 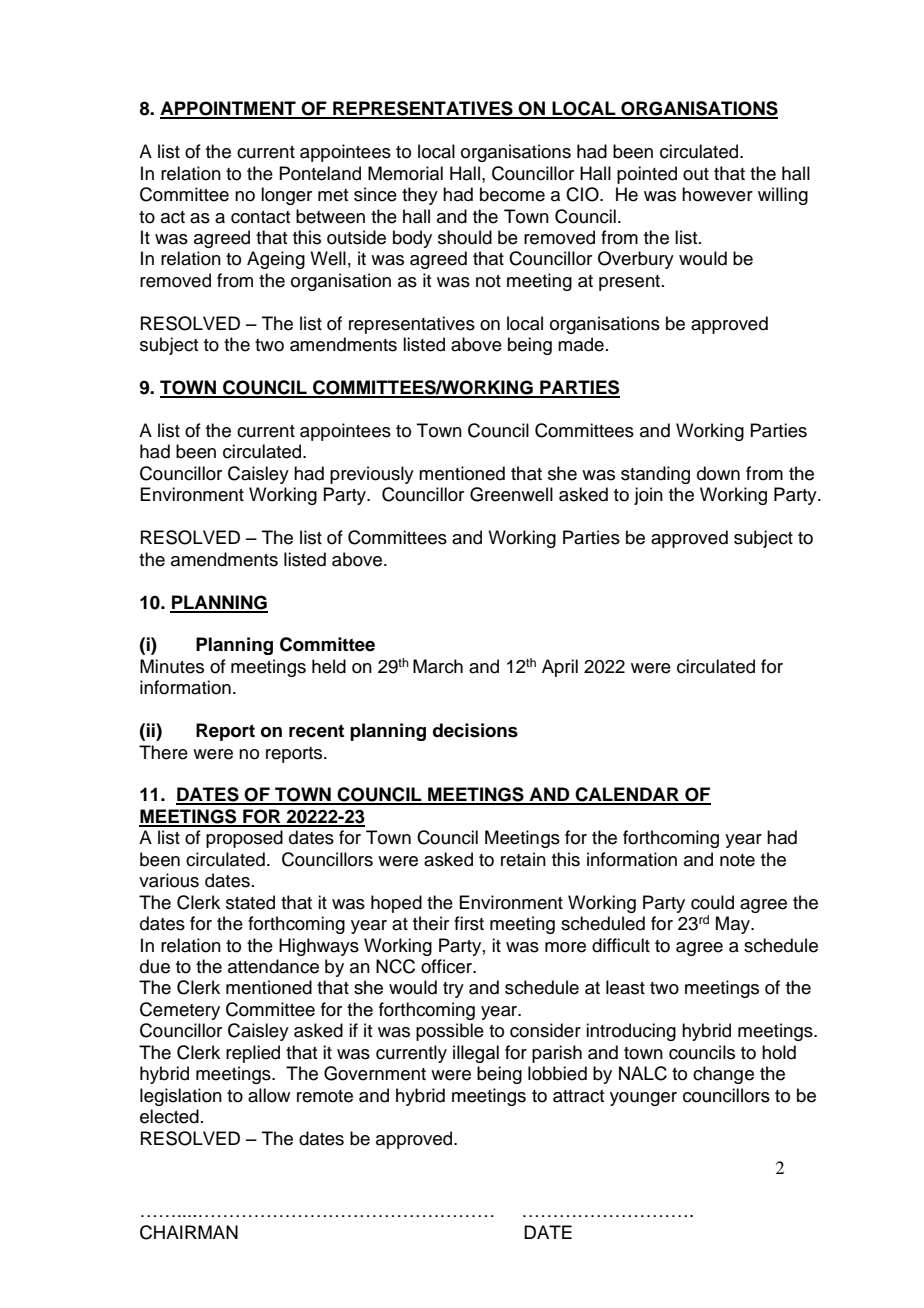 What do you see at coordinates (189, 1232) in the screenshot?
I see `CHAIRMAN` at bounding box center [189, 1232].
